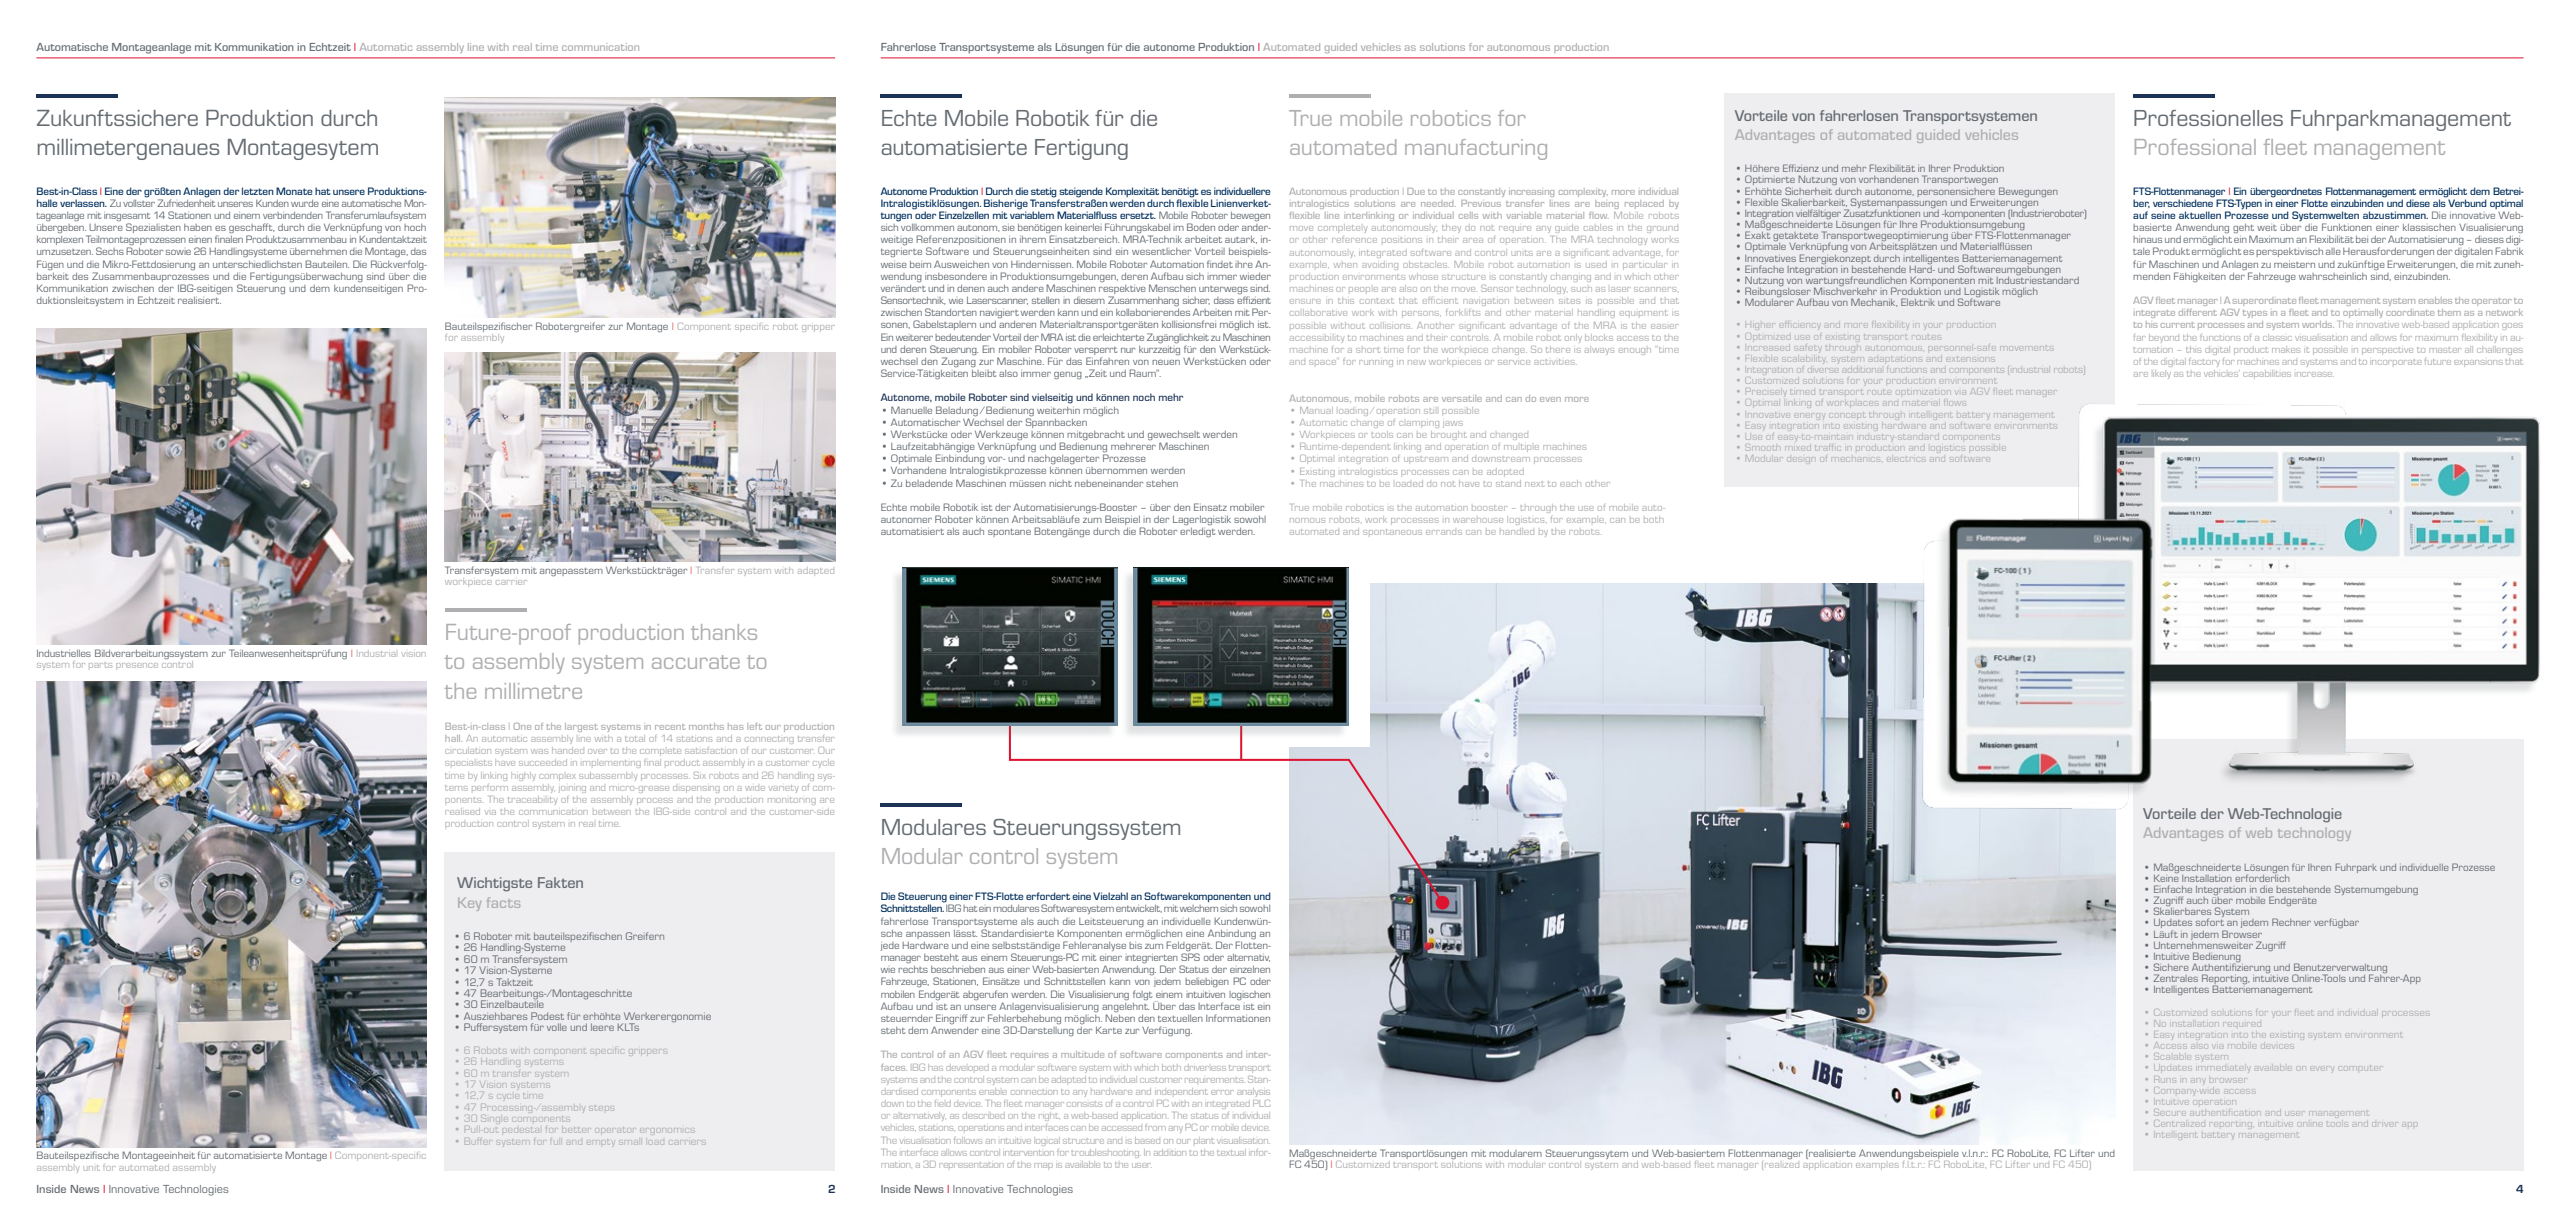  What do you see at coordinates (724, 632) in the screenshot?
I see `thanks` at bounding box center [724, 632].
